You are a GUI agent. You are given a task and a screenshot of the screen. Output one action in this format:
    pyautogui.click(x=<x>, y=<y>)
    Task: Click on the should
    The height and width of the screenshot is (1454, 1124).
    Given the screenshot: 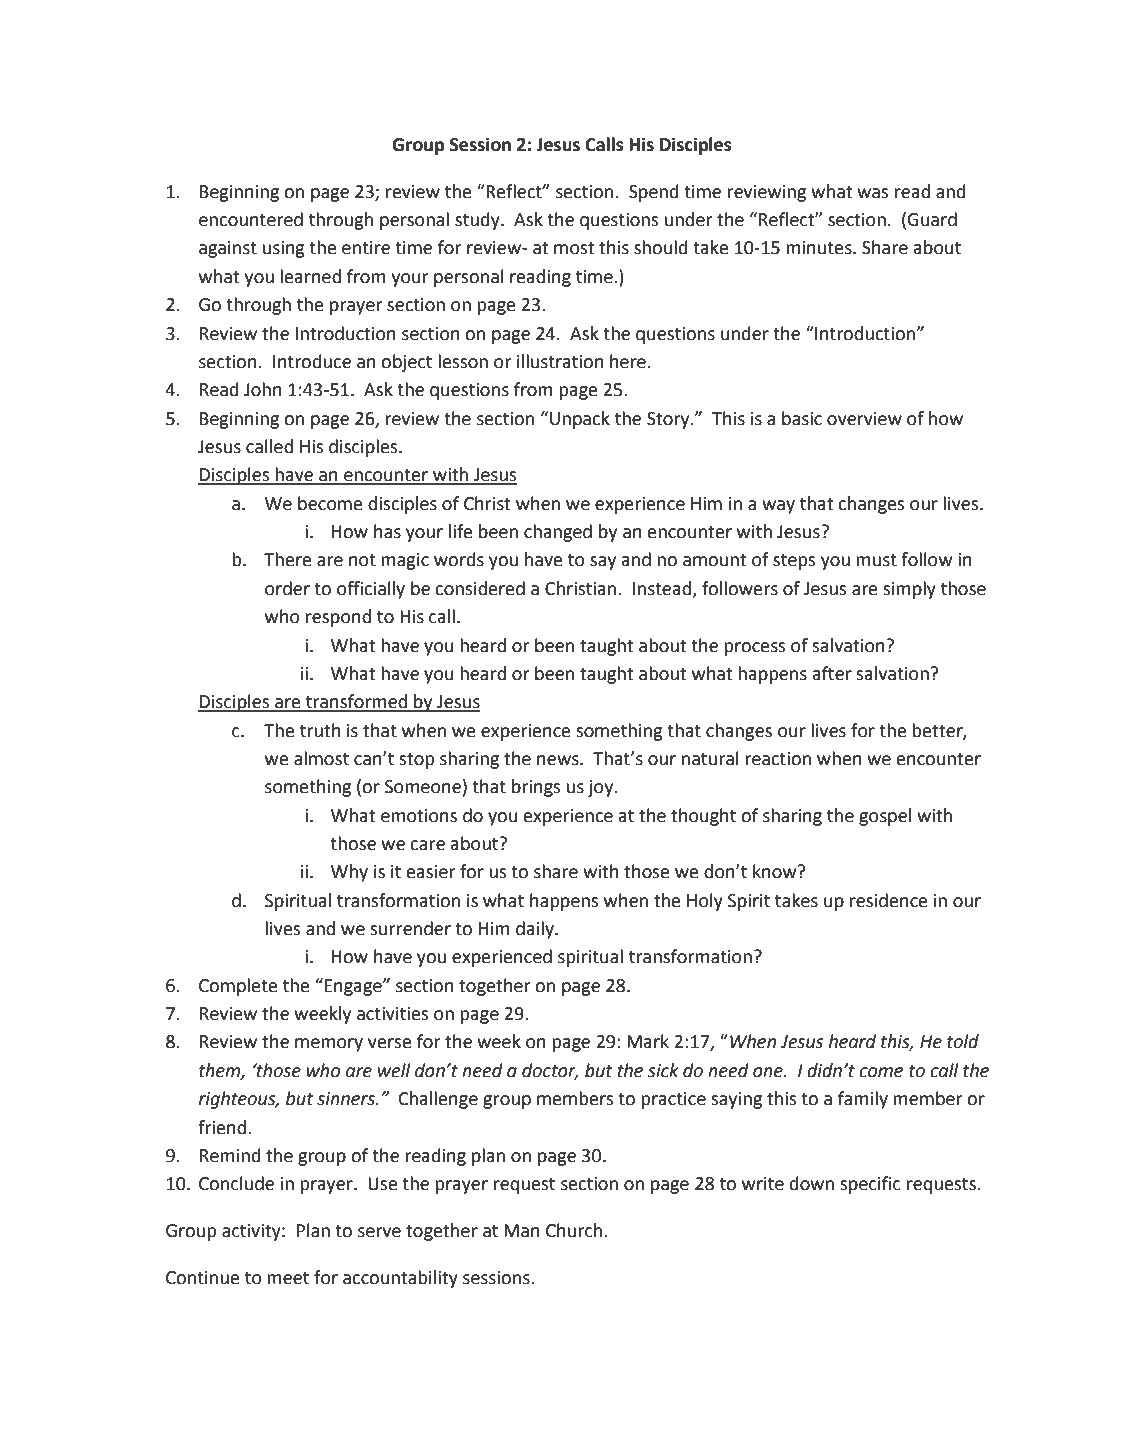 What is the action you would take?
    pyautogui.click(x=661, y=247)
